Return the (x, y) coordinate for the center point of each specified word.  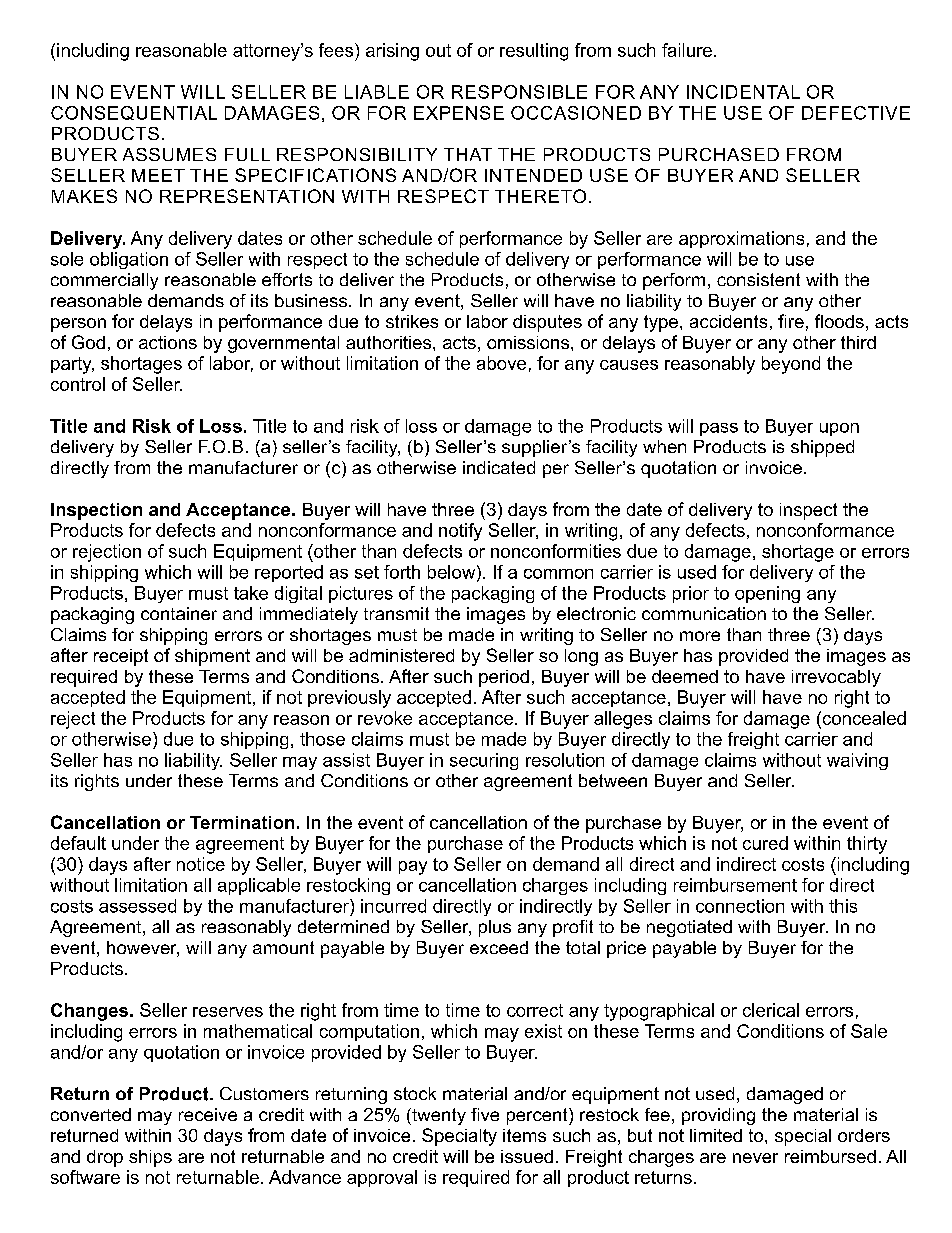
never (755, 1158)
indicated (499, 467)
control (78, 384)
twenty (438, 1116)
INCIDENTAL (743, 92)
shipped (822, 448)
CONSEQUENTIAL (134, 113)
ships (150, 1158)
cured (765, 843)
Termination (242, 822)
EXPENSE (459, 113)
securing (484, 761)
